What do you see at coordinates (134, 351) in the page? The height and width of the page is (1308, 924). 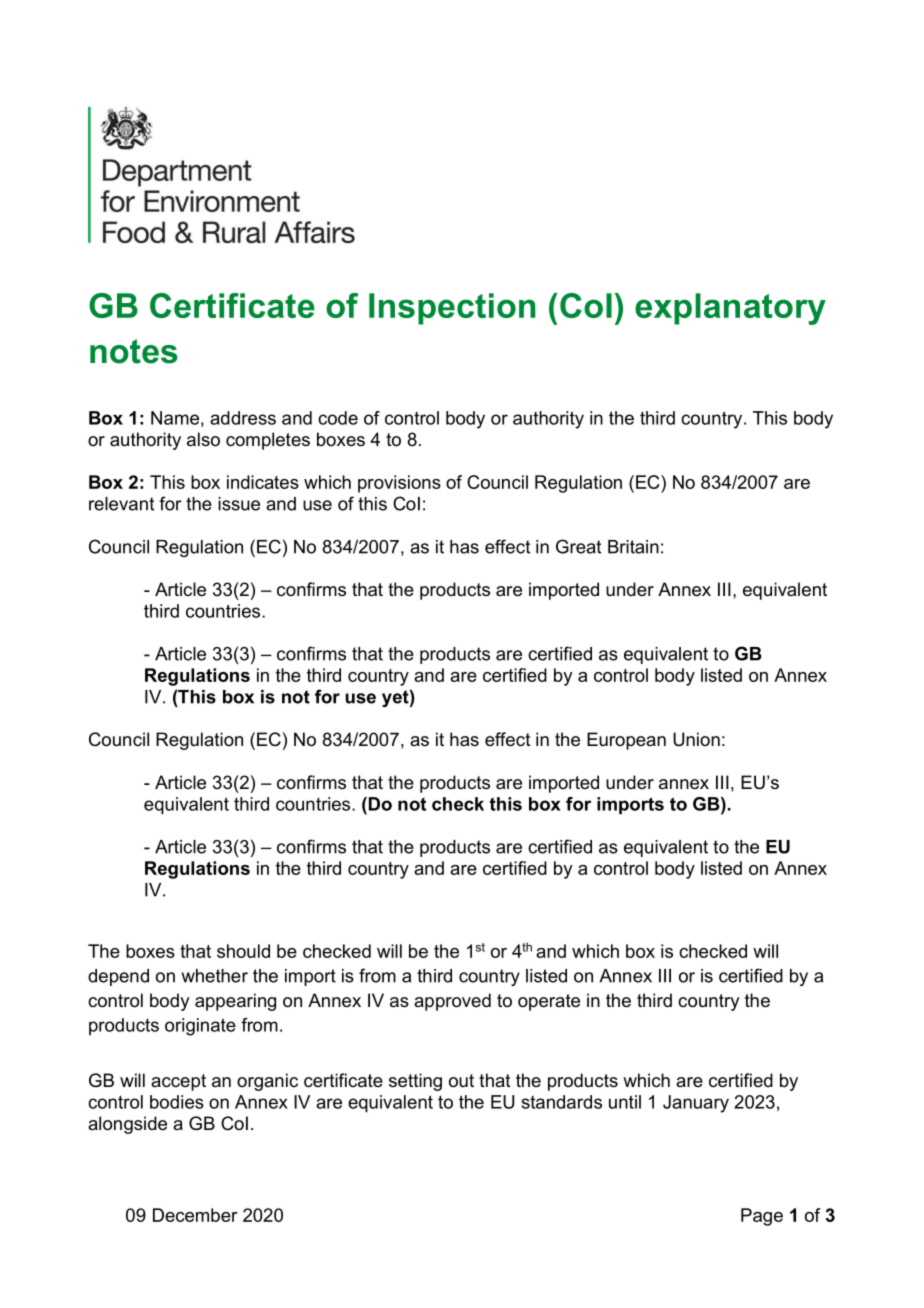 I see `notes` at bounding box center [134, 351].
